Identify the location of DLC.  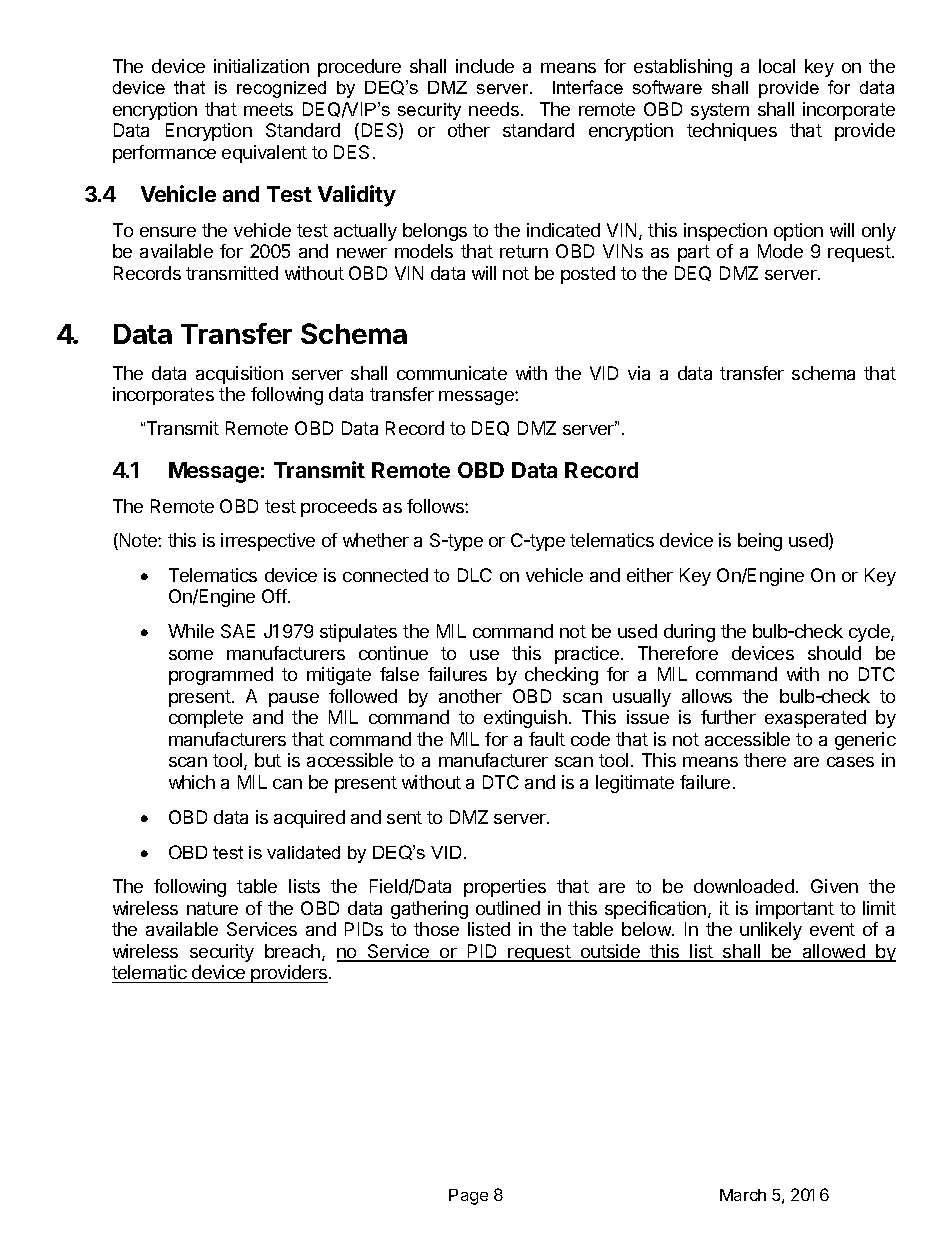
(475, 575).
